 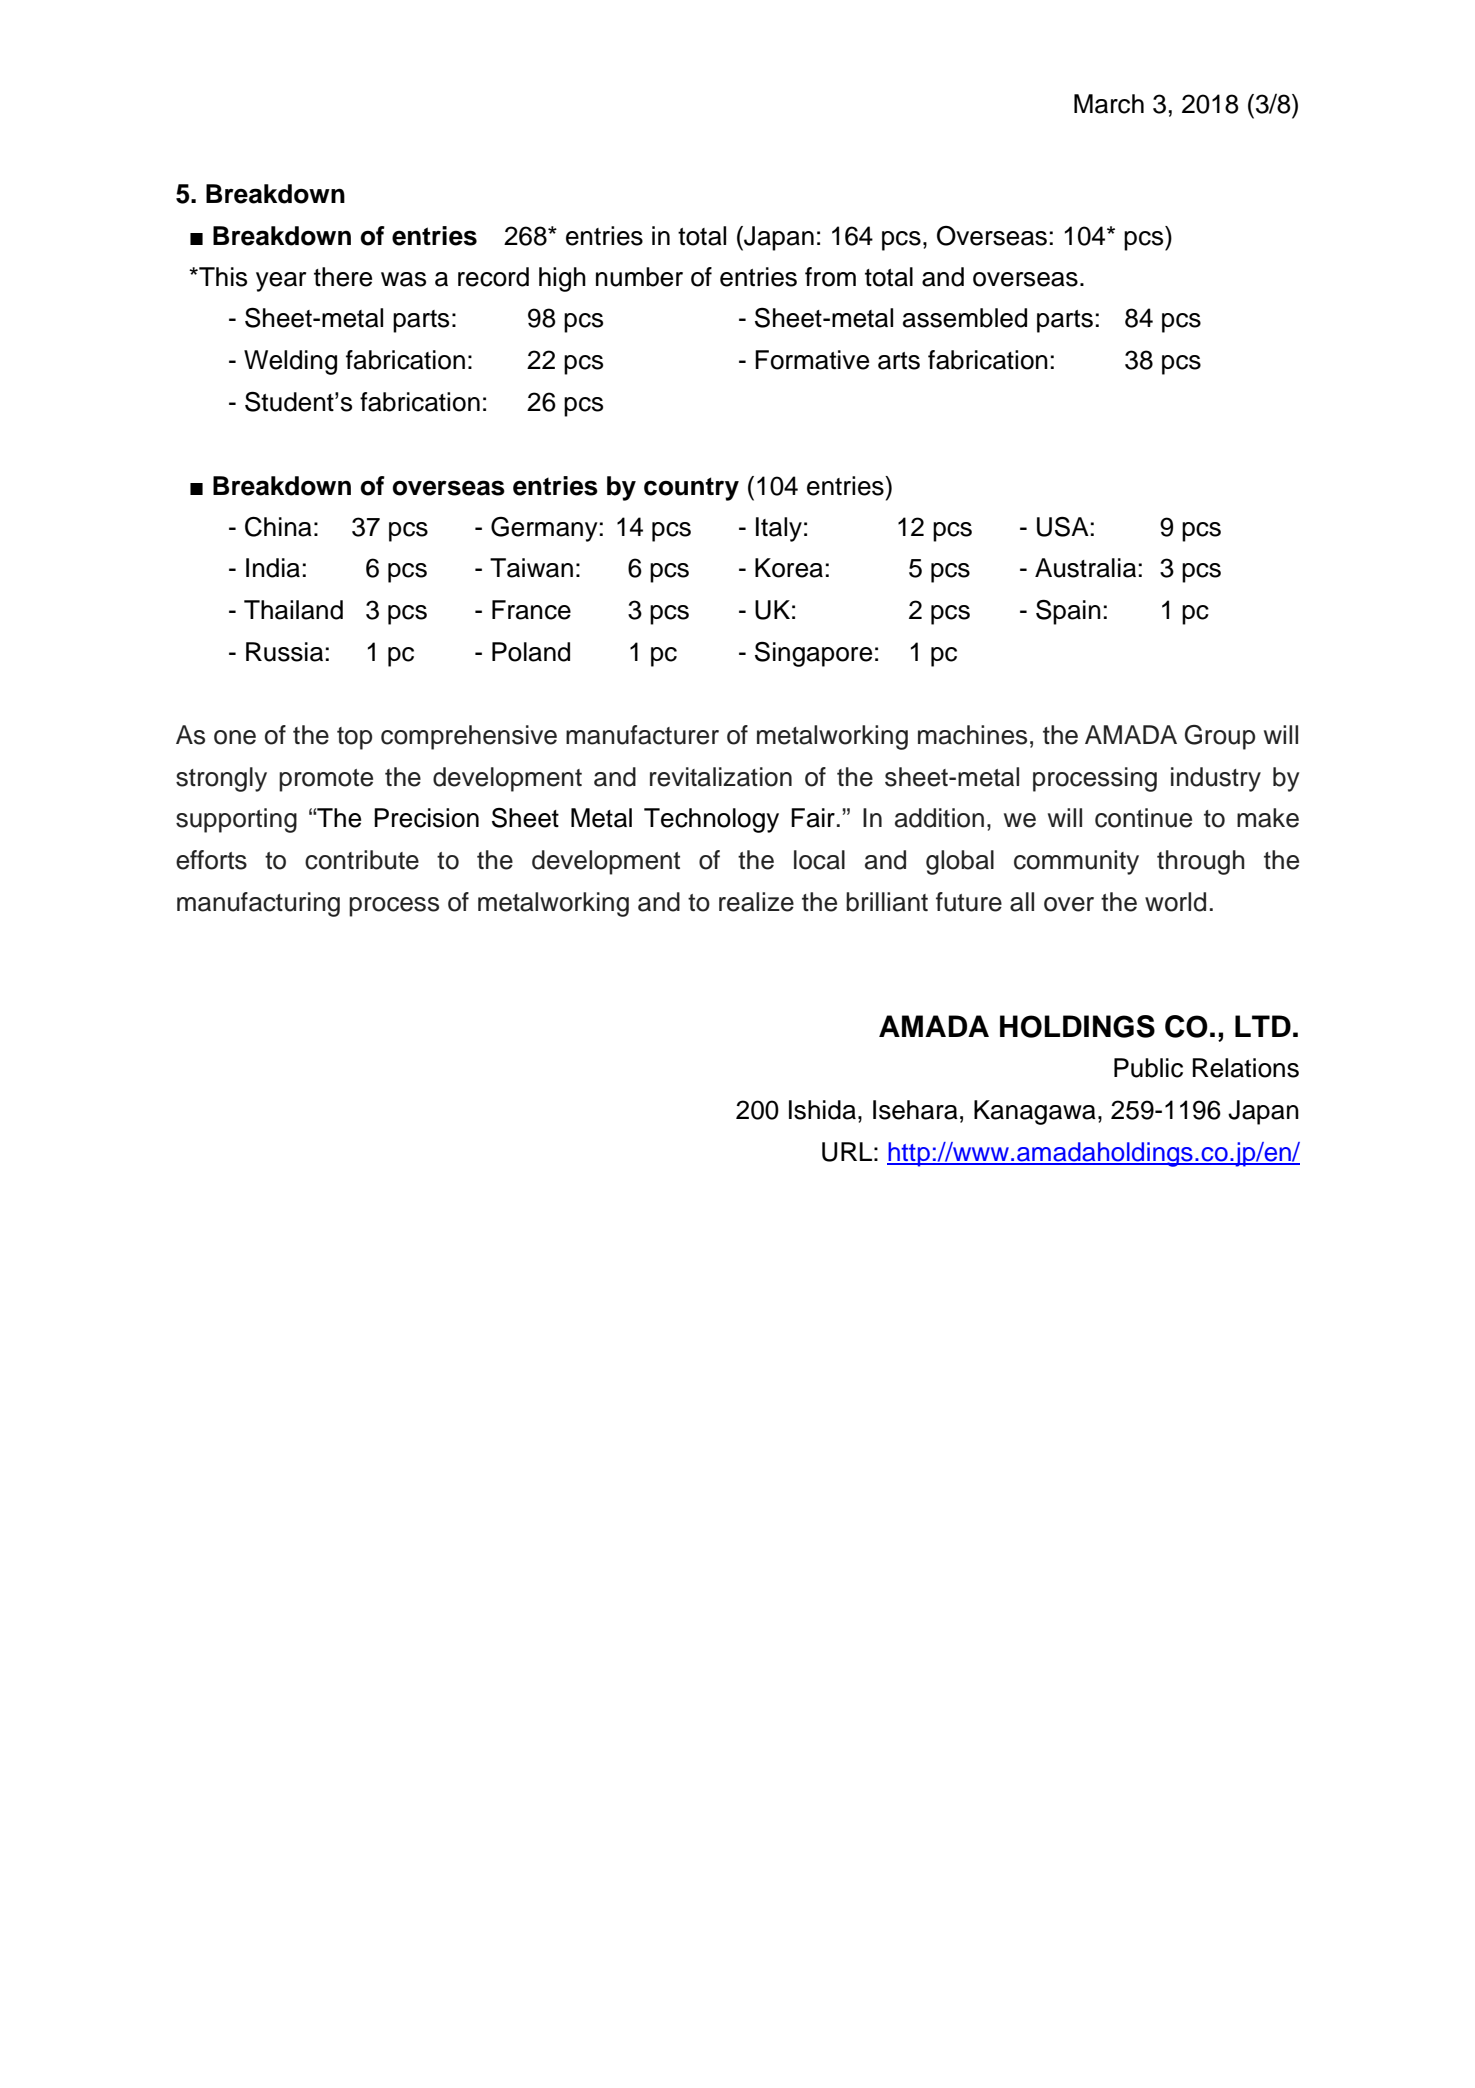 What do you see at coordinates (830, 277) in the screenshot?
I see `from` at bounding box center [830, 277].
